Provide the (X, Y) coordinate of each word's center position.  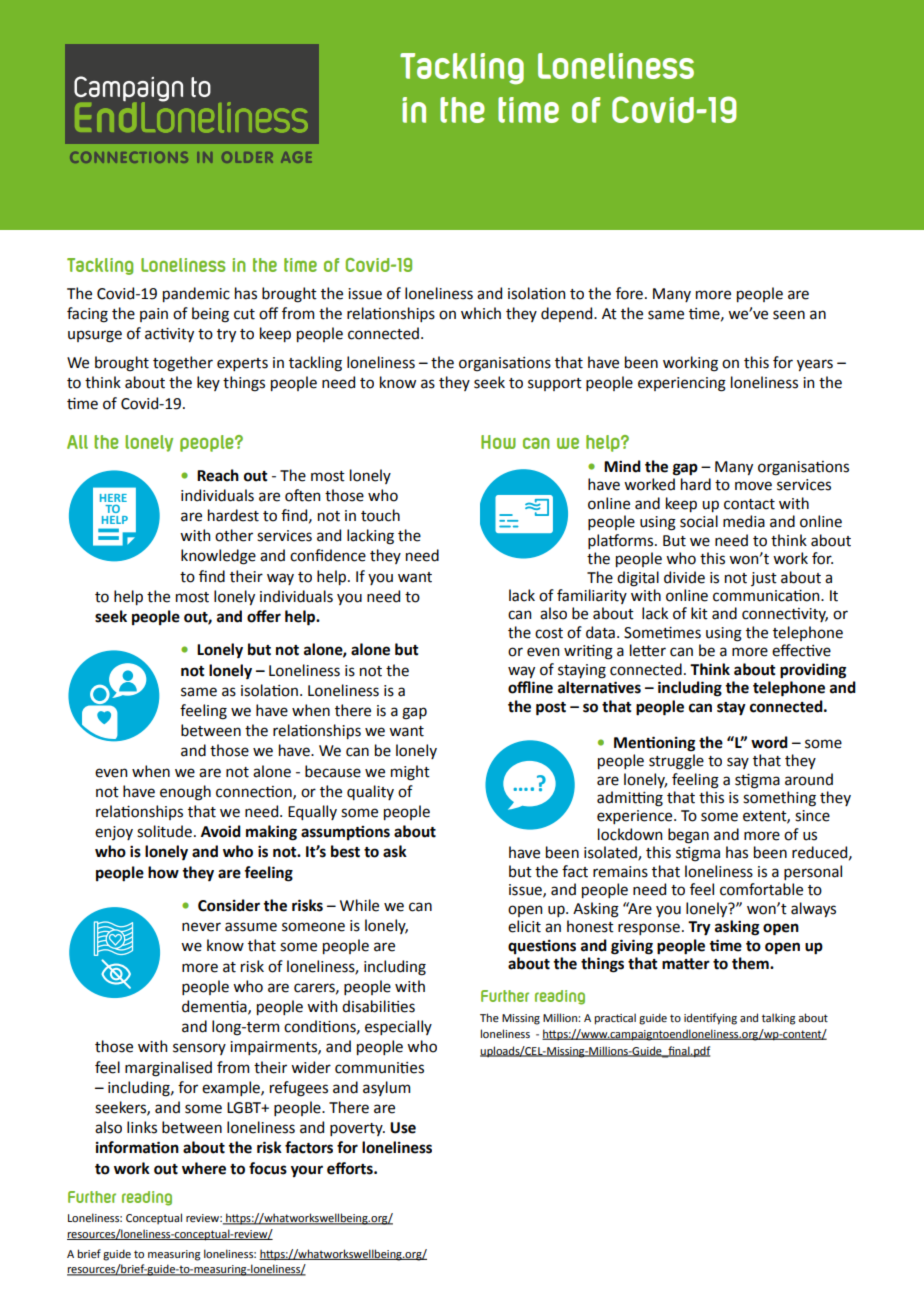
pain (154, 315)
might (410, 773)
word (769, 742)
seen (789, 315)
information (137, 1147)
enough (185, 793)
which (481, 313)
